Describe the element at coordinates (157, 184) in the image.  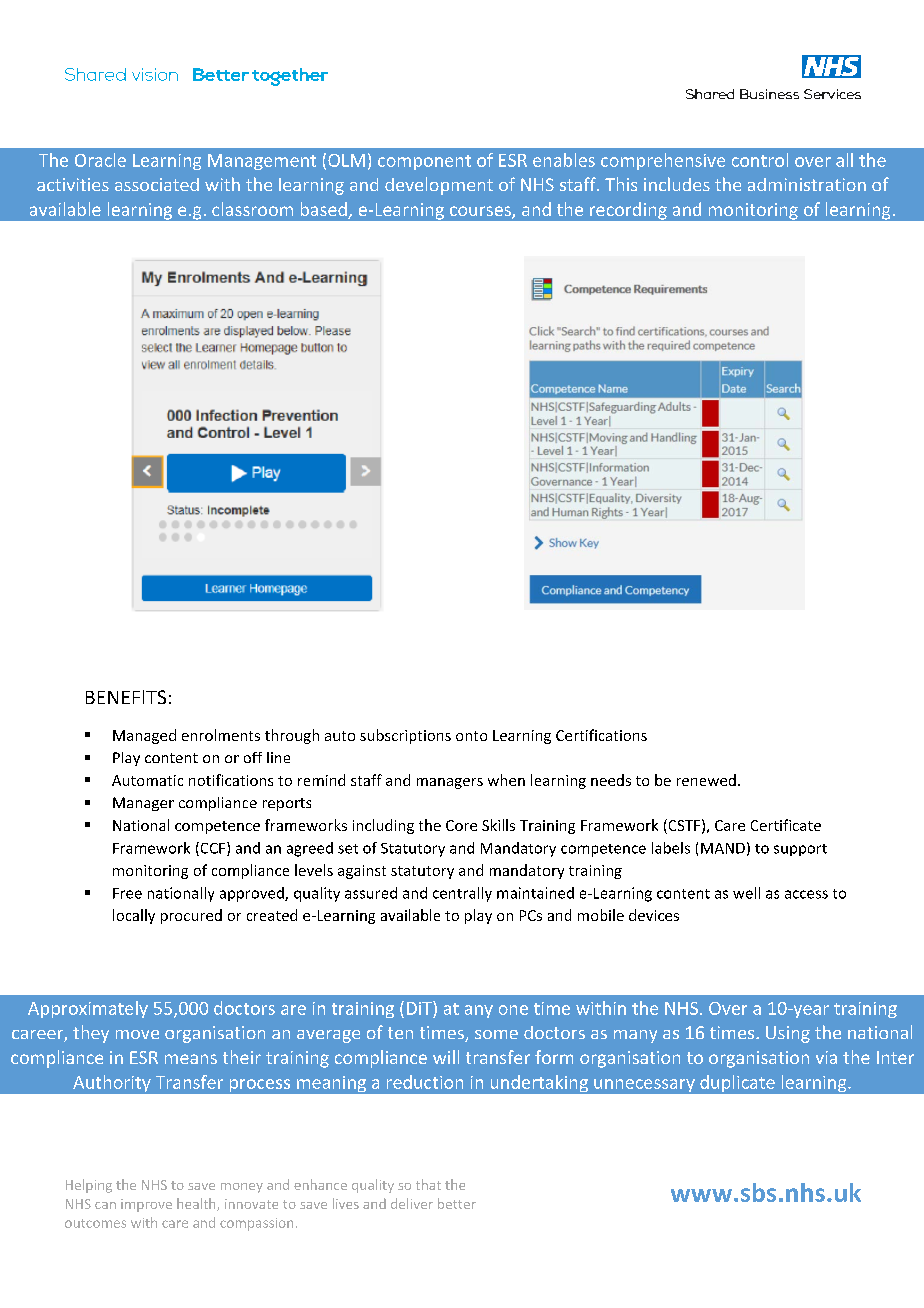
I see `associated` at that location.
